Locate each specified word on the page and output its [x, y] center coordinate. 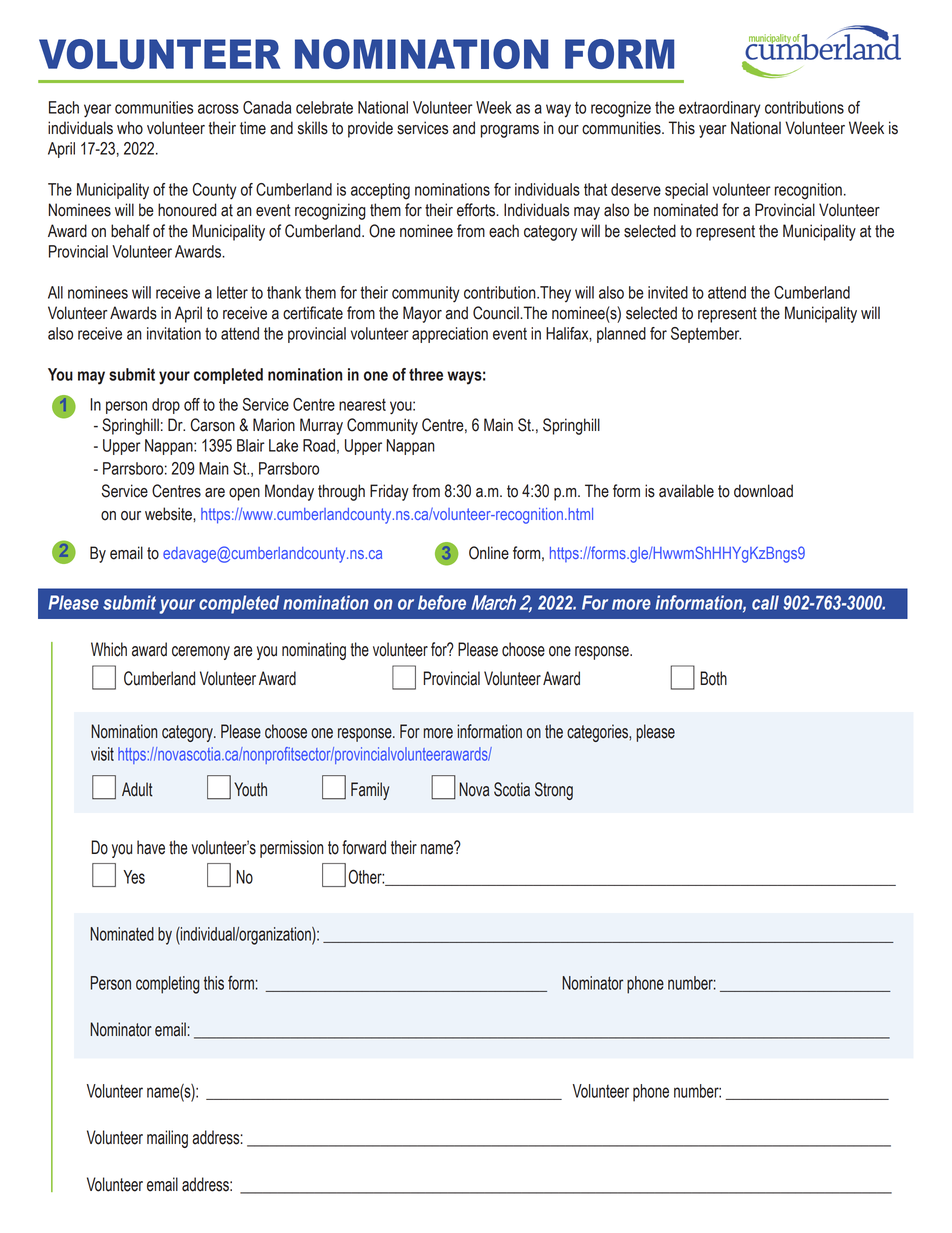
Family [370, 791]
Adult [137, 789]
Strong [554, 791]
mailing [167, 1139]
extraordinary [720, 109]
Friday [389, 492]
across [218, 109]
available [686, 491]
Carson [213, 425]
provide [370, 129]
